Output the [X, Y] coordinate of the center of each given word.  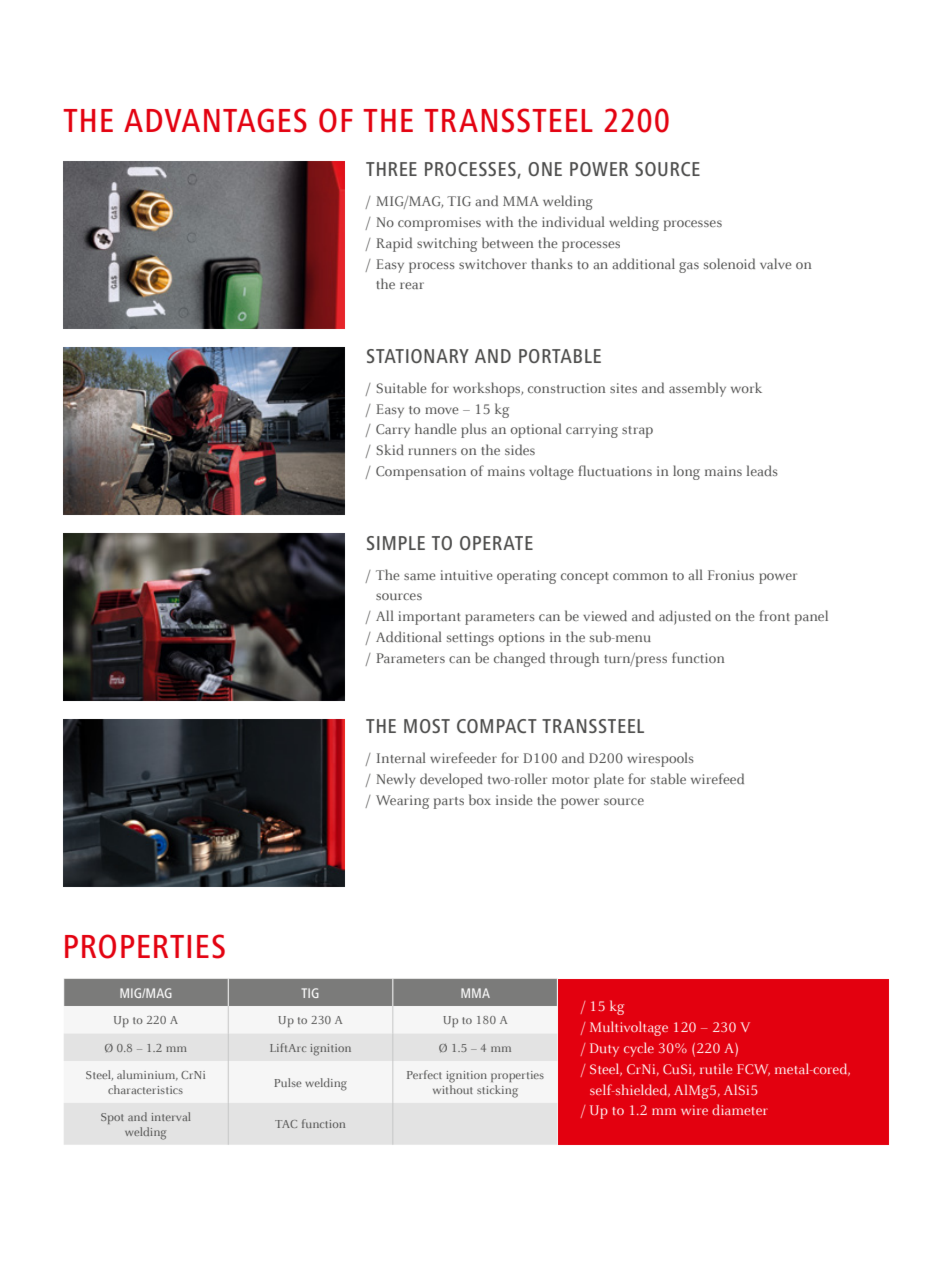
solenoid [729, 263]
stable [668, 778]
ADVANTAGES [215, 120]
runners [432, 451]
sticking [497, 1091]
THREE [391, 169]
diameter [740, 1109]
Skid [390, 449]
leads [762, 470]
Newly [396, 780]
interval [171, 1116]
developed [451, 780]
